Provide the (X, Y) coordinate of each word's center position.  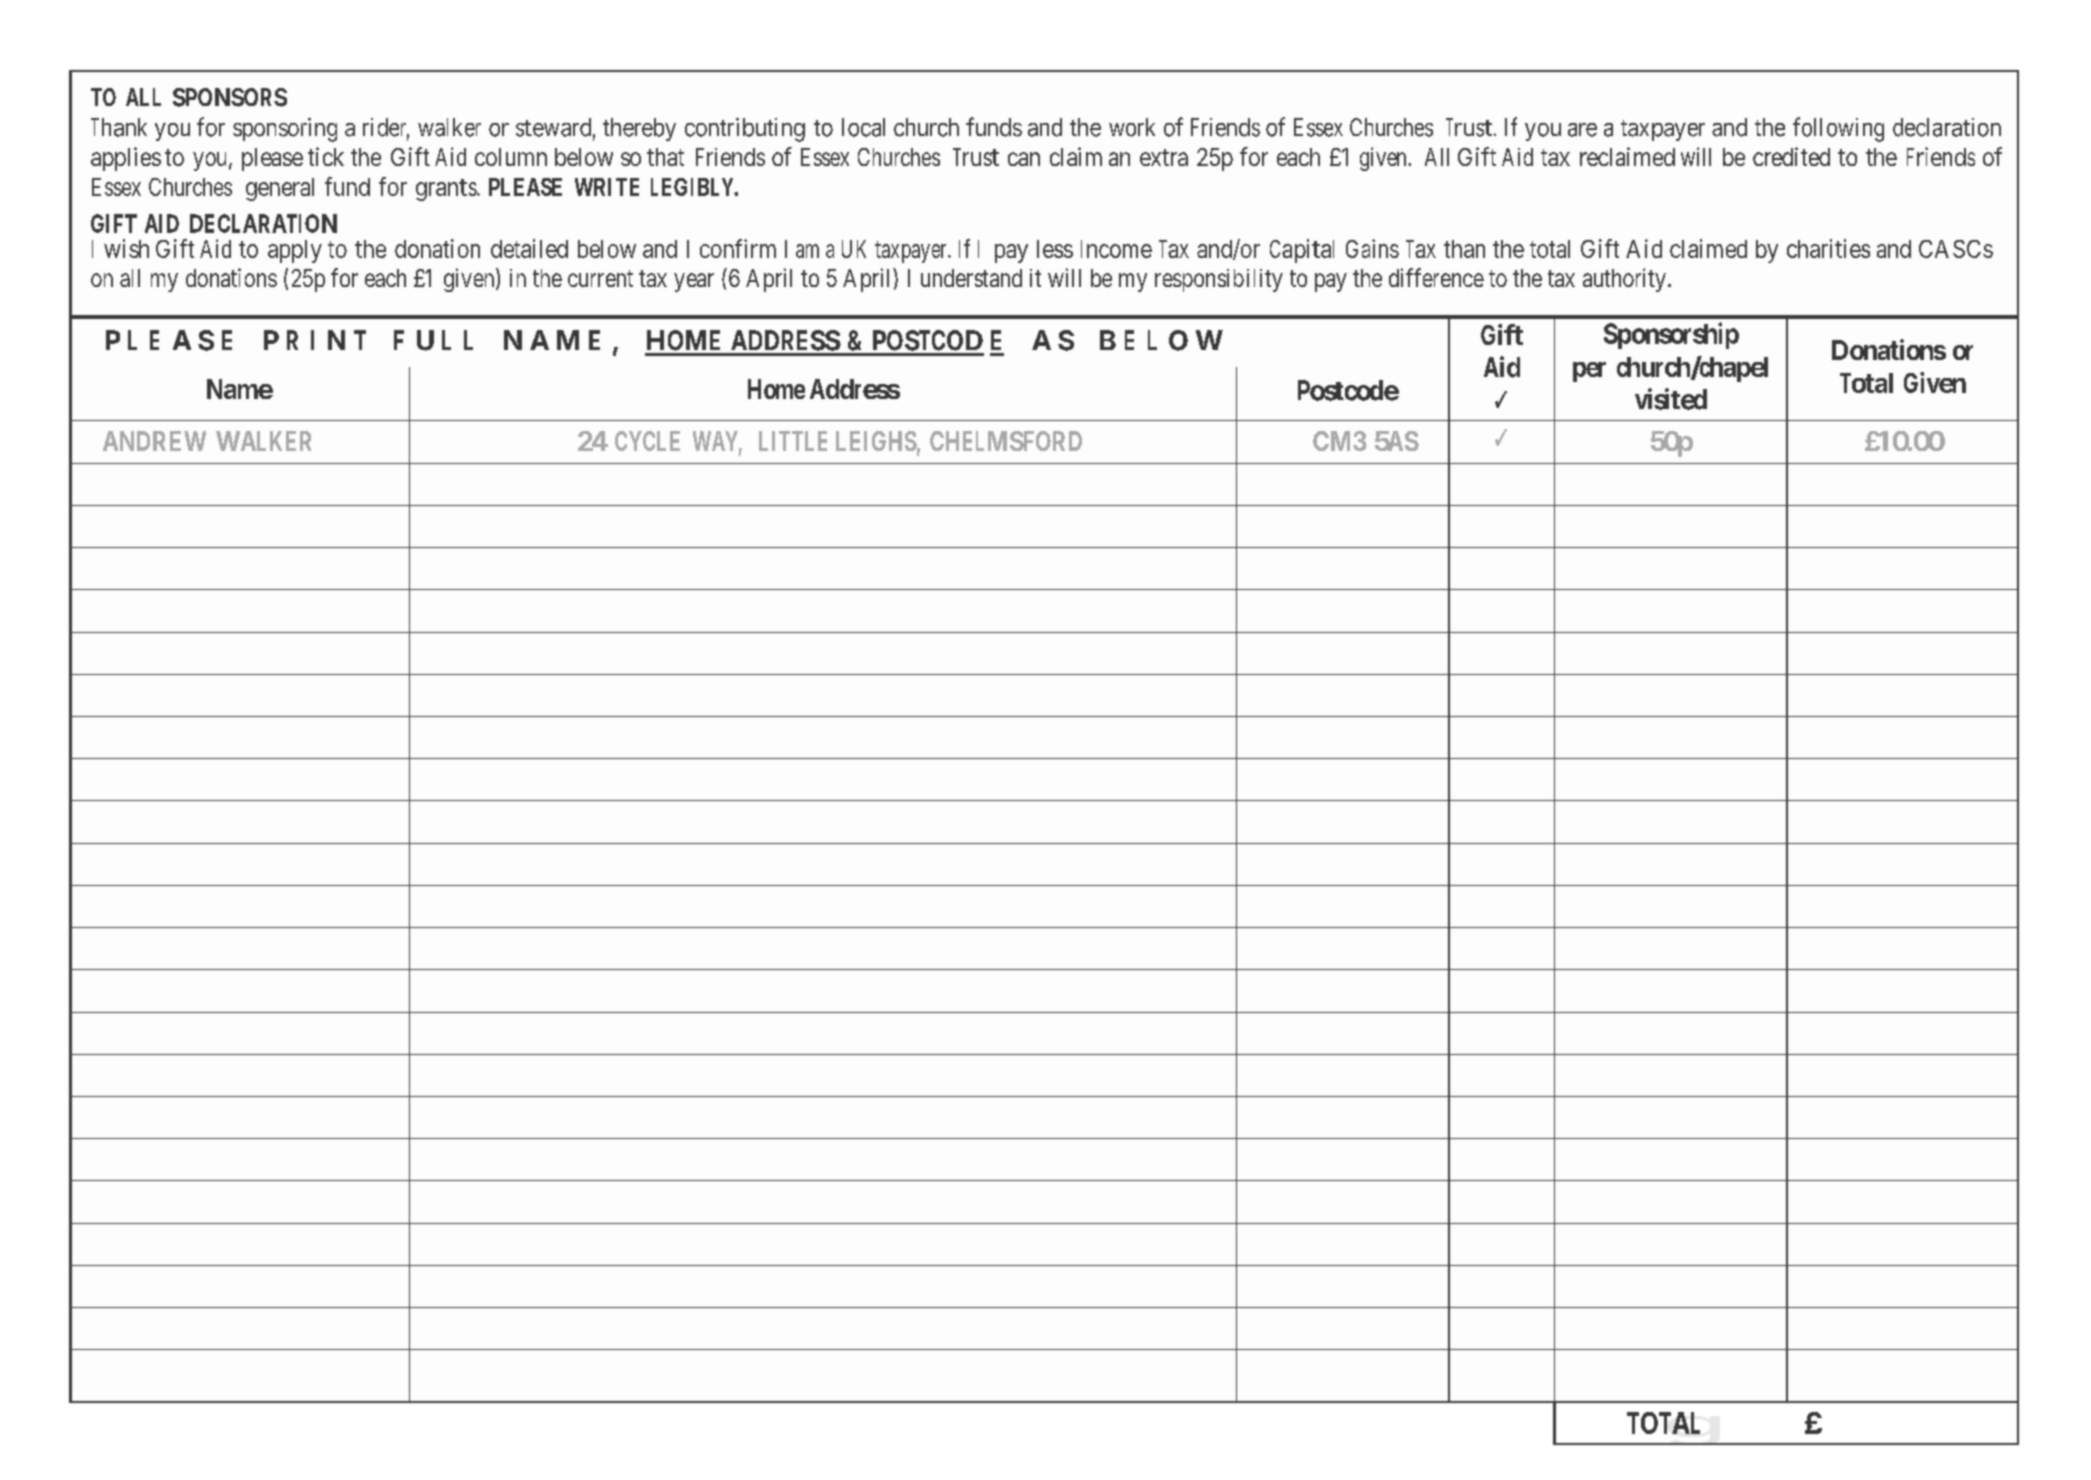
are (1582, 130)
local (863, 127)
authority (1624, 280)
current (600, 278)
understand (971, 278)
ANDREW (154, 441)
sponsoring (285, 130)
